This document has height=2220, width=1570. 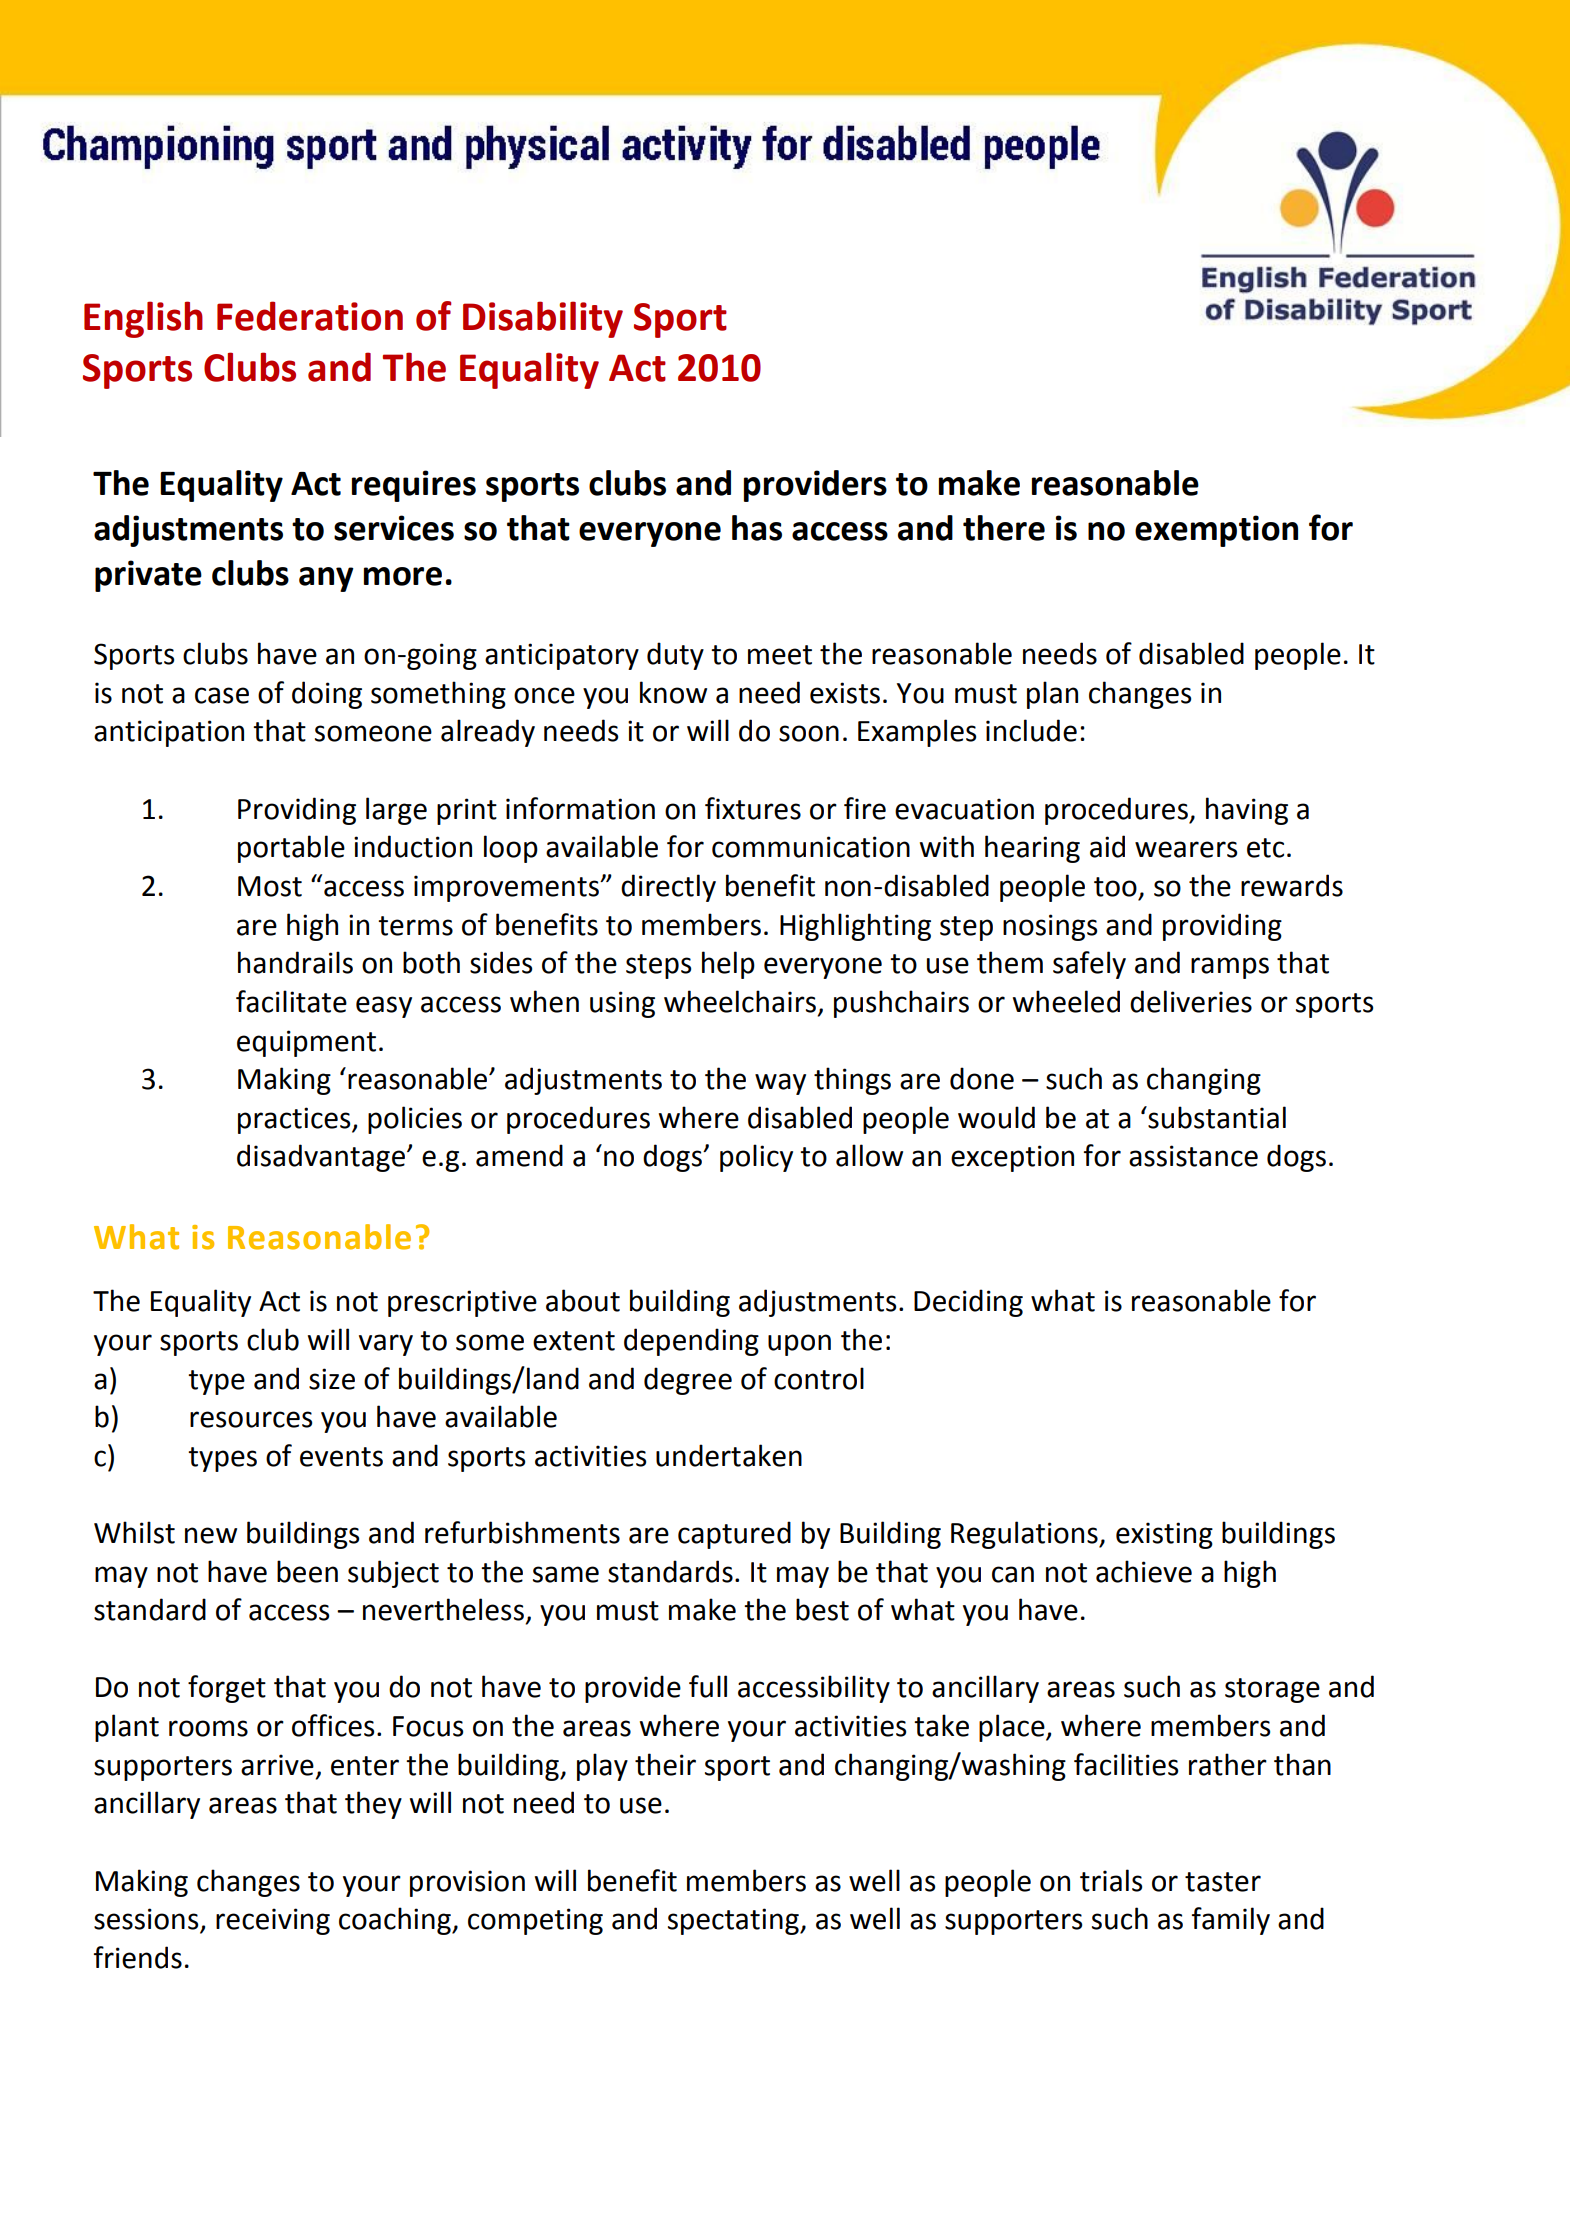 I want to click on captured, so click(x=734, y=1535).
